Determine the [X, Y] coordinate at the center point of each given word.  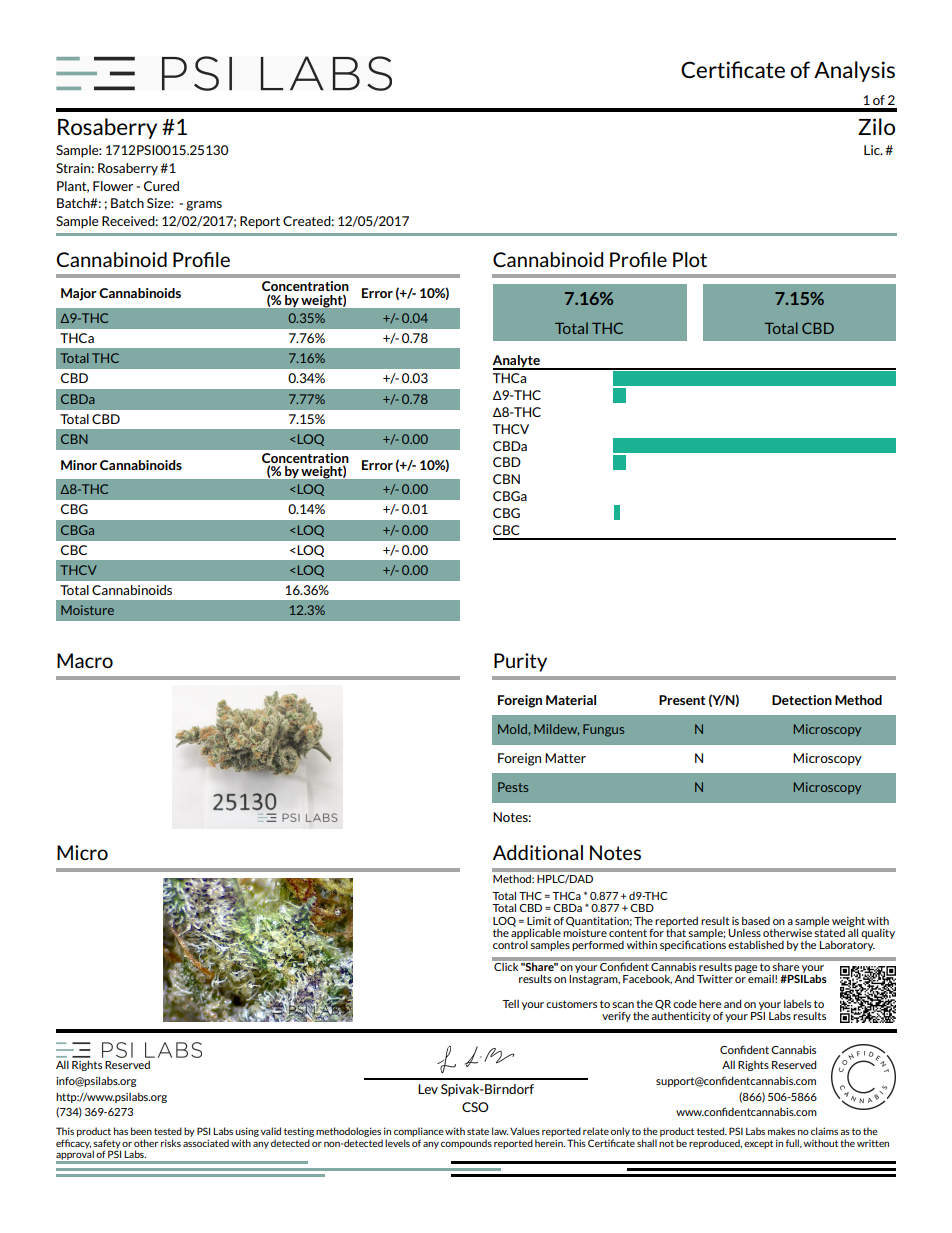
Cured [161, 186]
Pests [513, 787]
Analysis [854, 71]
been [141, 1131]
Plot [690, 259]
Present [682, 700]
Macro [85, 660]
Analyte [517, 362]
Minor [79, 465]
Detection [802, 700]
